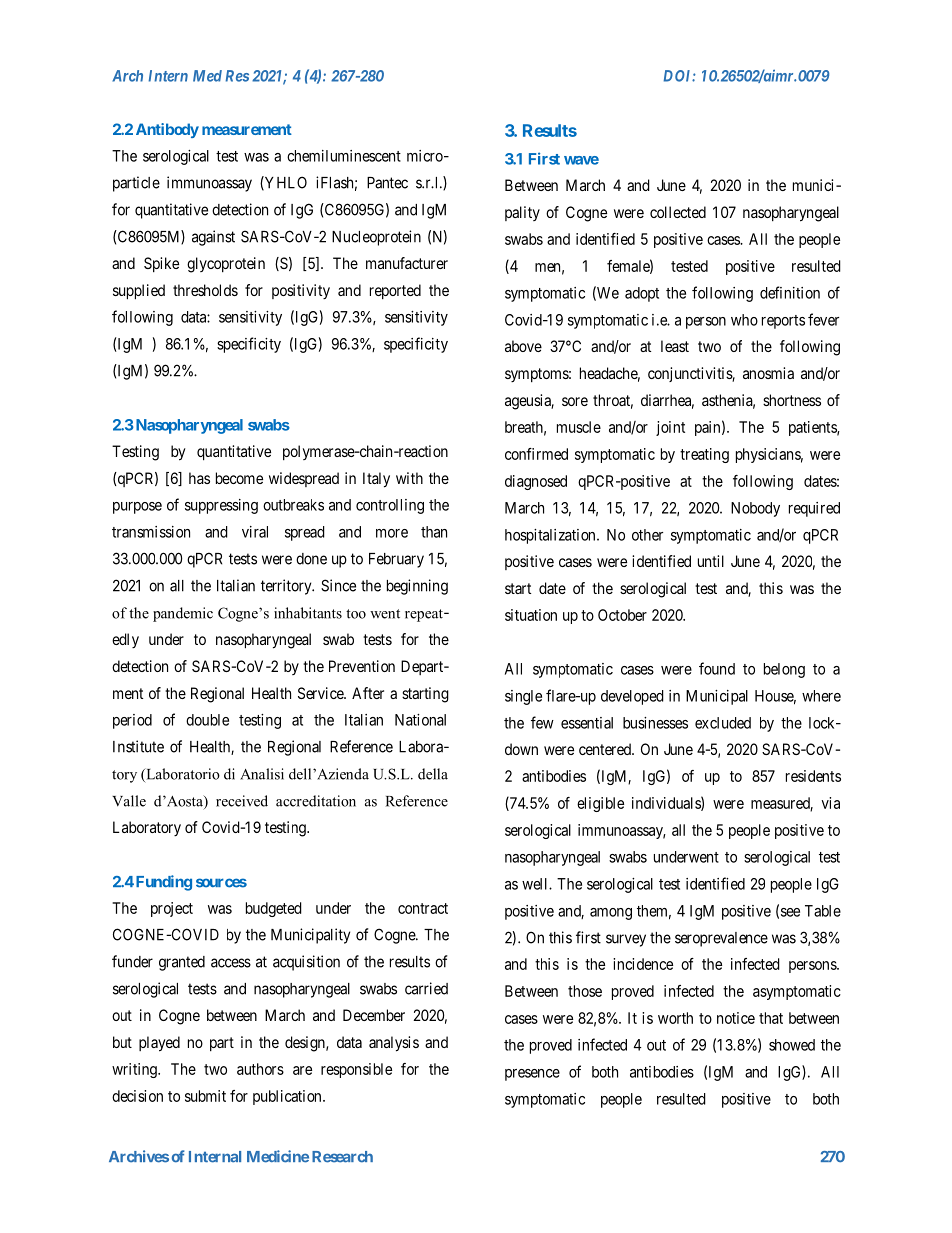 This image has width=952, height=1233. Describe the element at coordinates (376, 238) in the image. I see `Nucleoprotein` at that location.
